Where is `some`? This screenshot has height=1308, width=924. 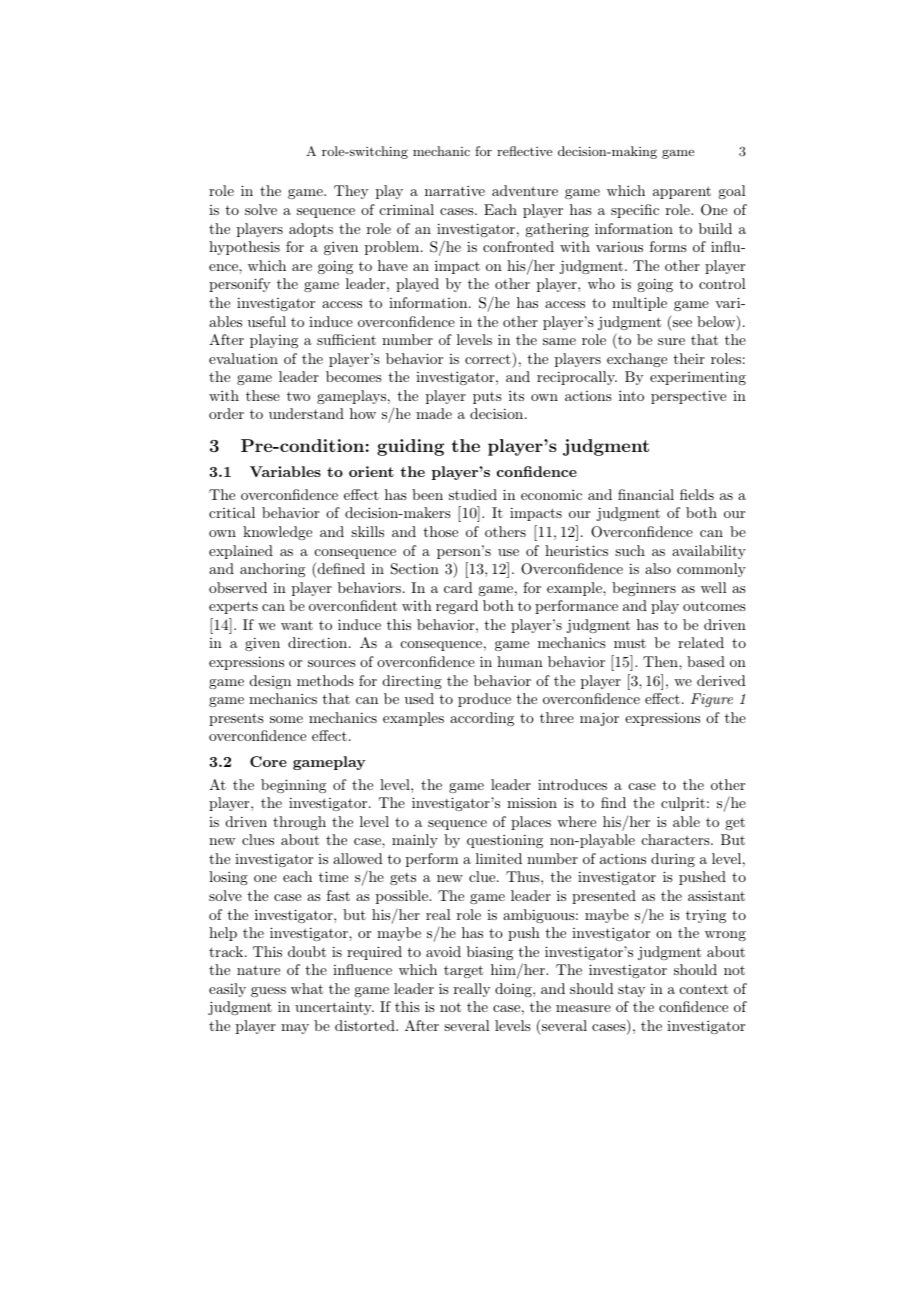 some is located at coordinates (286, 719).
